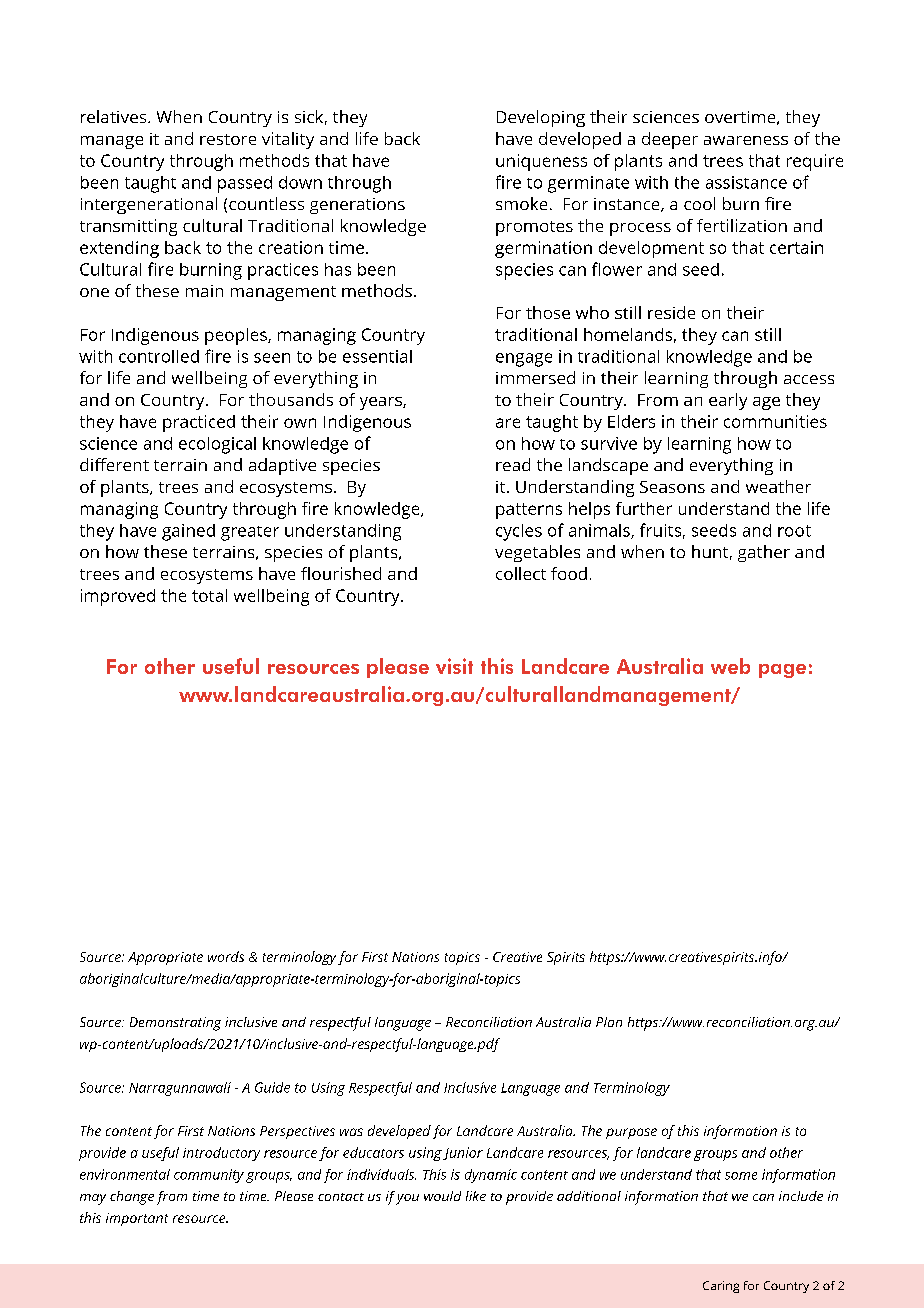  What do you see at coordinates (226, 956) in the image?
I see `words` at bounding box center [226, 956].
